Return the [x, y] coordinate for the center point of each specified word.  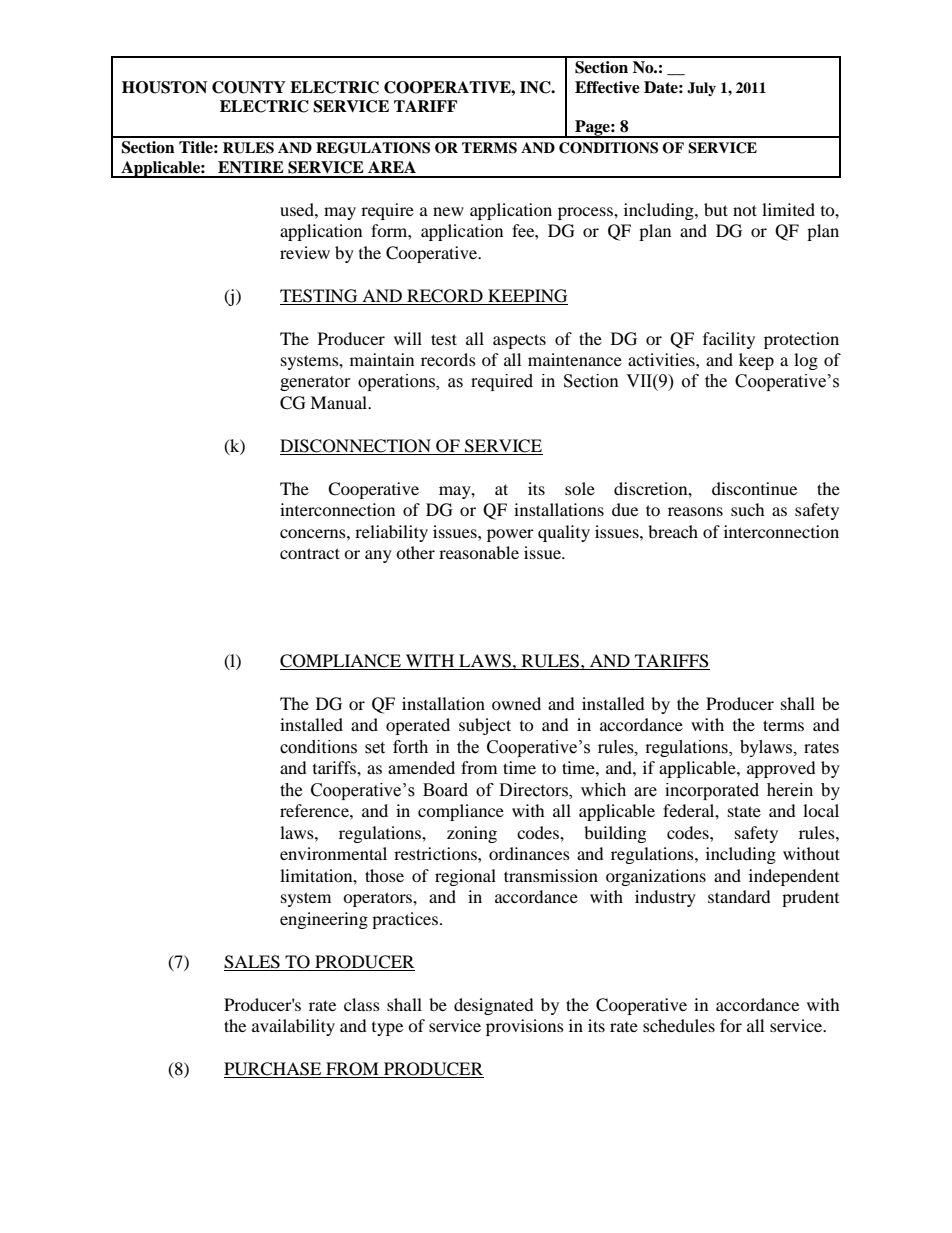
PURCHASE [274, 1070]
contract [310, 553]
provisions [525, 1027]
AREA [392, 167]
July [701, 89]
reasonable [479, 552]
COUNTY [249, 87]
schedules [679, 1025]
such [748, 509]
